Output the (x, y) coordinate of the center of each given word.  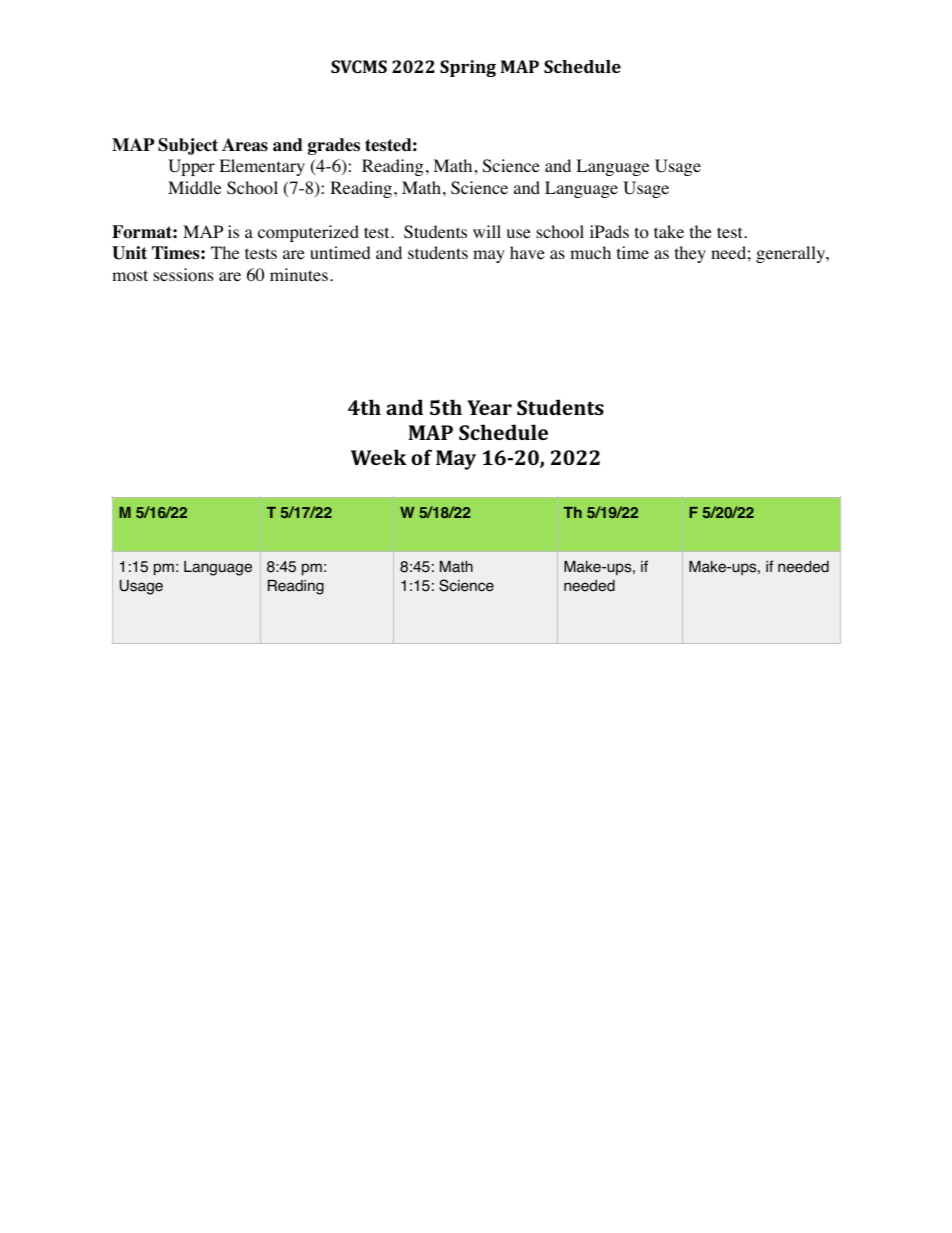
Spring (468, 68)
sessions (183, 275)
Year (489, 407)
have (527, 252)
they (690, 254)
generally (792, 254)
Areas (245, 145)
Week (379, 457)
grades (334, 146)
